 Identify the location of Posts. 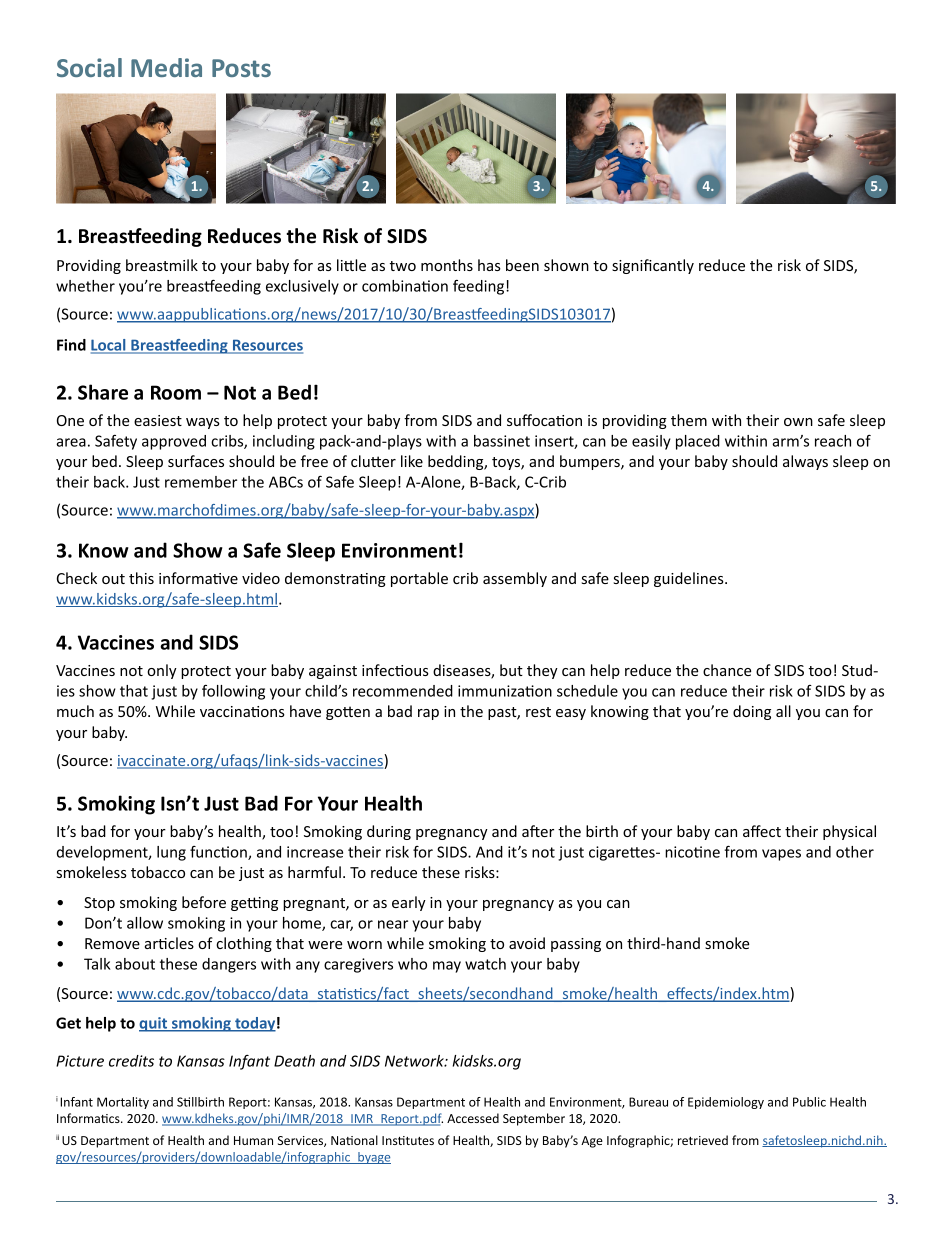
(241, 68).
